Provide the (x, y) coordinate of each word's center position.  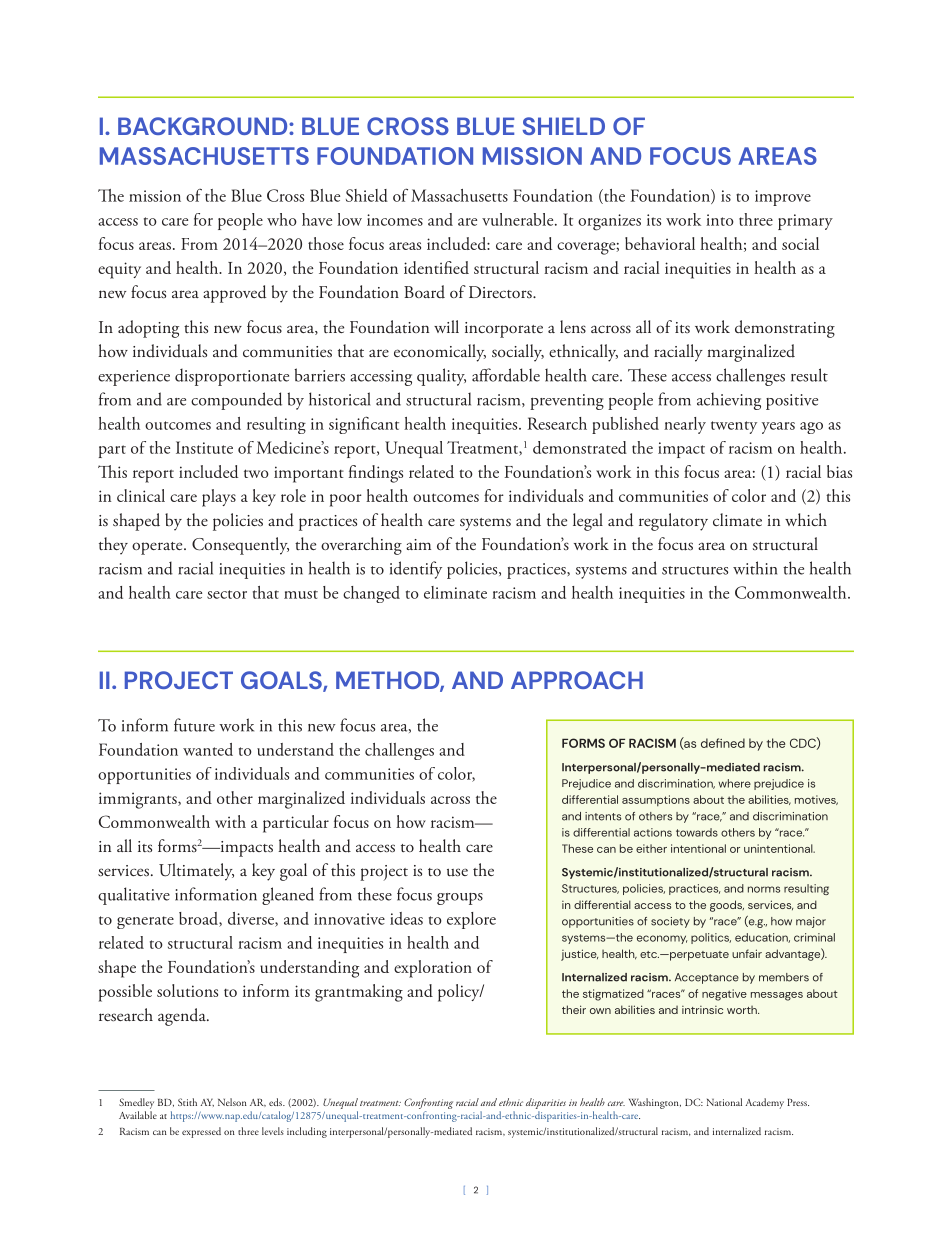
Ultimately (196, 872)
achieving (729, 401)
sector (227, 594)
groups (460, 899)
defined (723, 743)
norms (764, 889)
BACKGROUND (204, 126)
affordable (506, 375)
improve (783, 198)
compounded (236, 401)
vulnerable (519, 219)
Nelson (232, 1102)
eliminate (455, 592)
